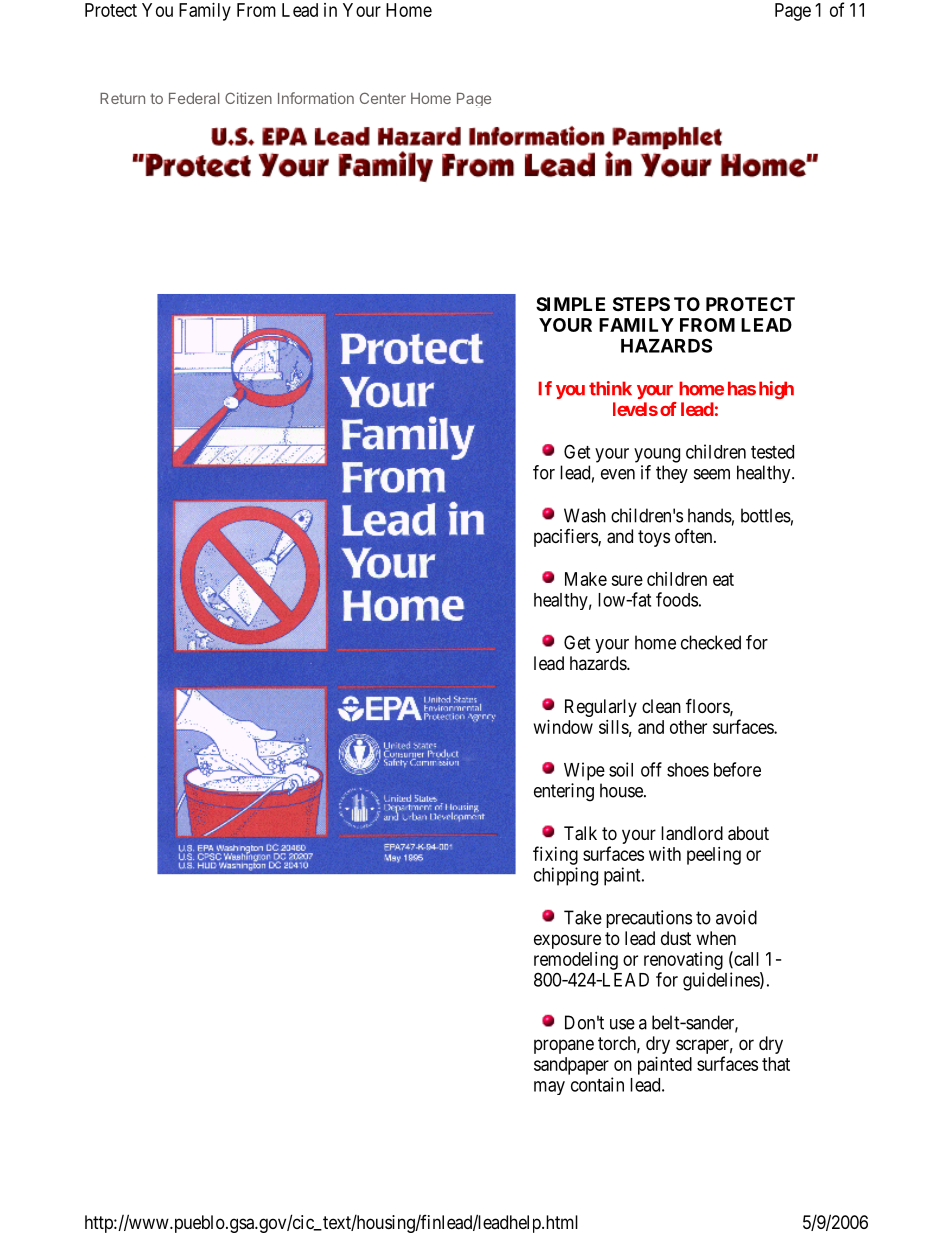 The height and width of the page is (1233, 952). What do you see at coordinates (566, 876) in the page?
I see `chipping` at bounding box center [566, 876].
